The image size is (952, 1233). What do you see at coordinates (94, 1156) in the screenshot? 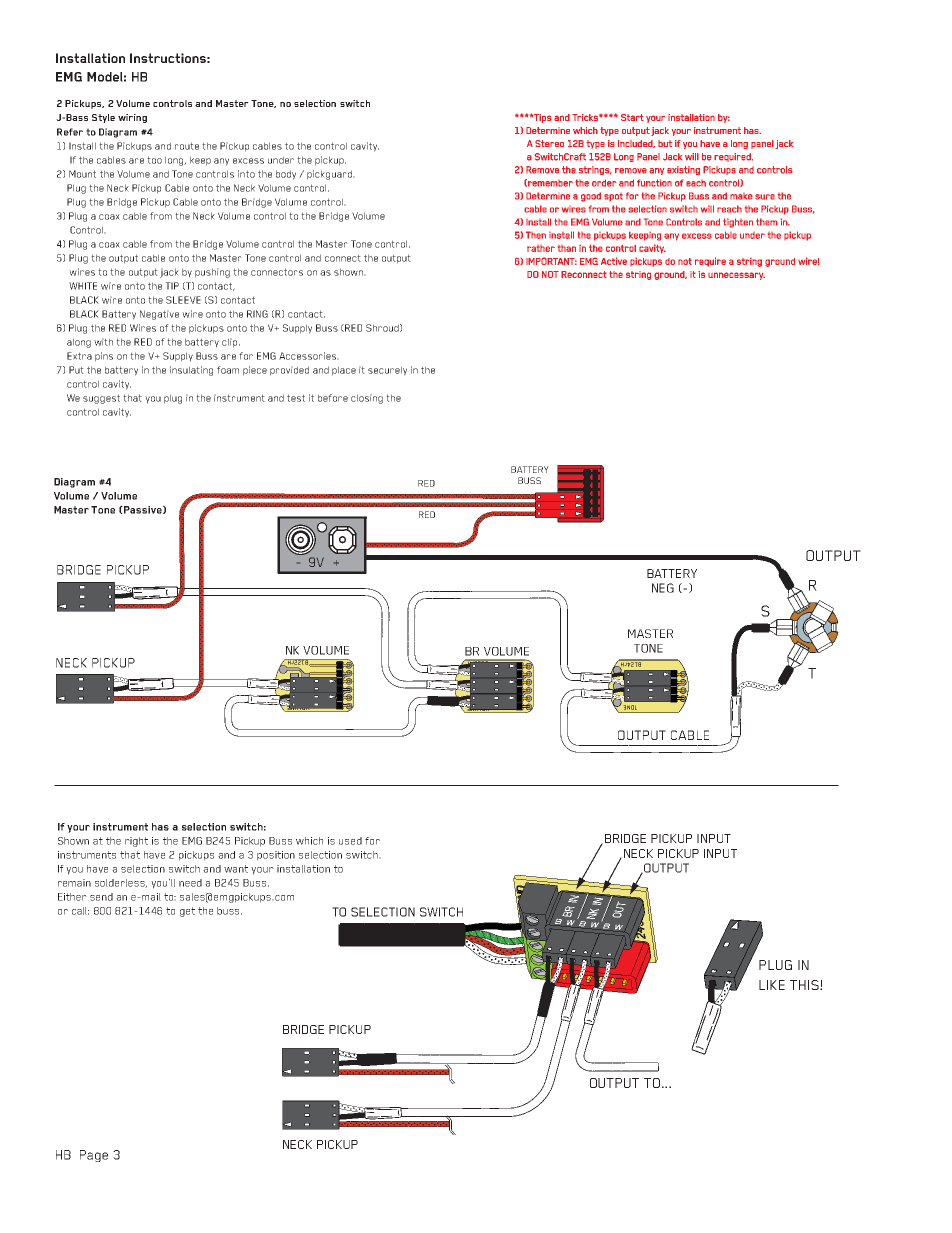
I see `Page` at bounding box center [94, 1156].
